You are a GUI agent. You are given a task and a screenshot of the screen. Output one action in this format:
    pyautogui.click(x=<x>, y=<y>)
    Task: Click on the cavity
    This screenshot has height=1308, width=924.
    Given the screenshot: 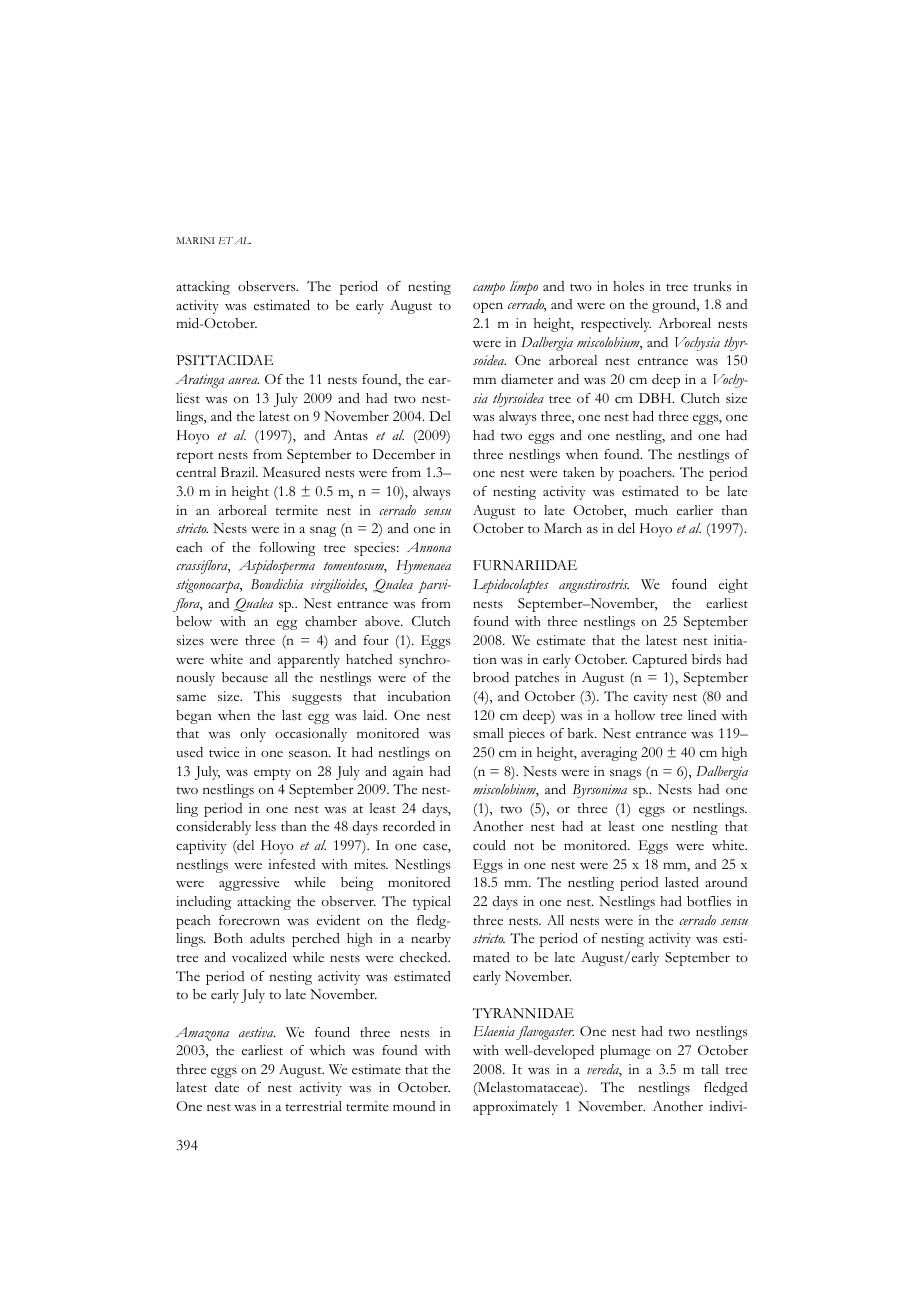 What is the action you would take?
    pyautogui.click(x=651, y=698)
